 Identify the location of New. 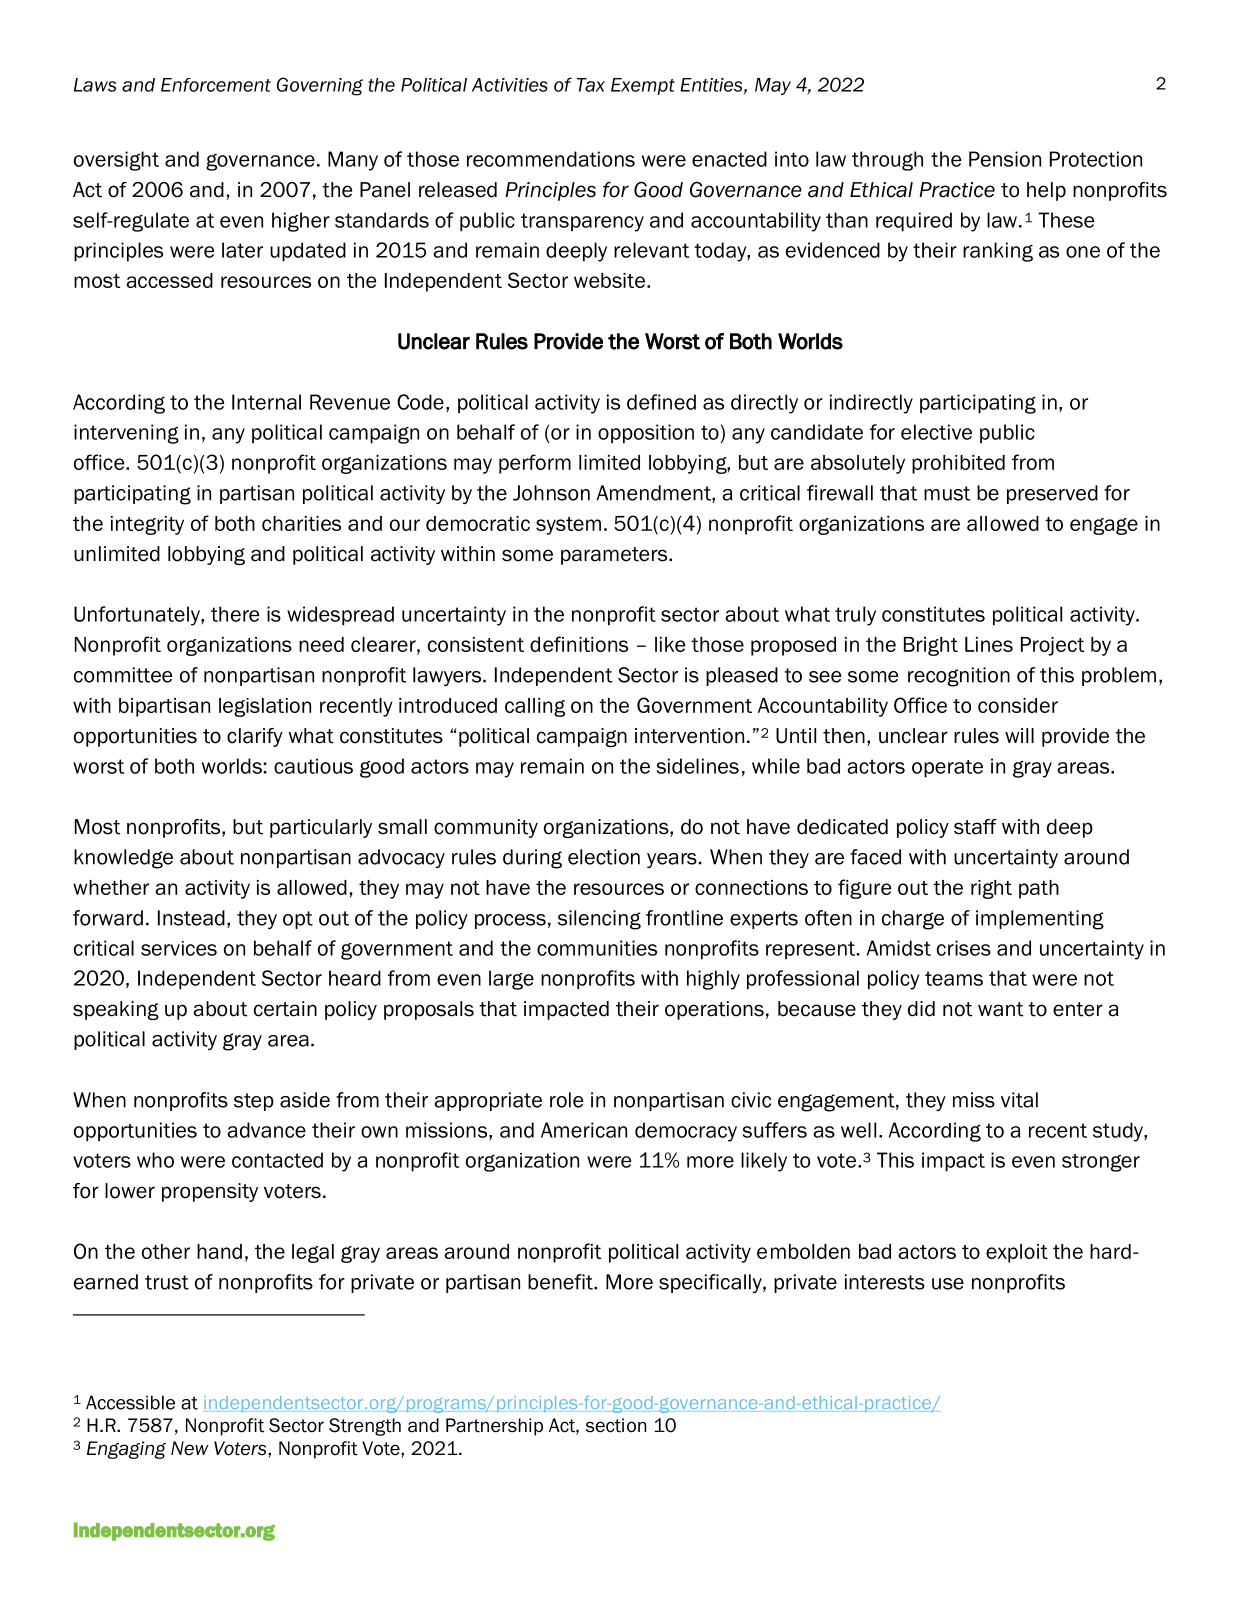
(190, 1448).
